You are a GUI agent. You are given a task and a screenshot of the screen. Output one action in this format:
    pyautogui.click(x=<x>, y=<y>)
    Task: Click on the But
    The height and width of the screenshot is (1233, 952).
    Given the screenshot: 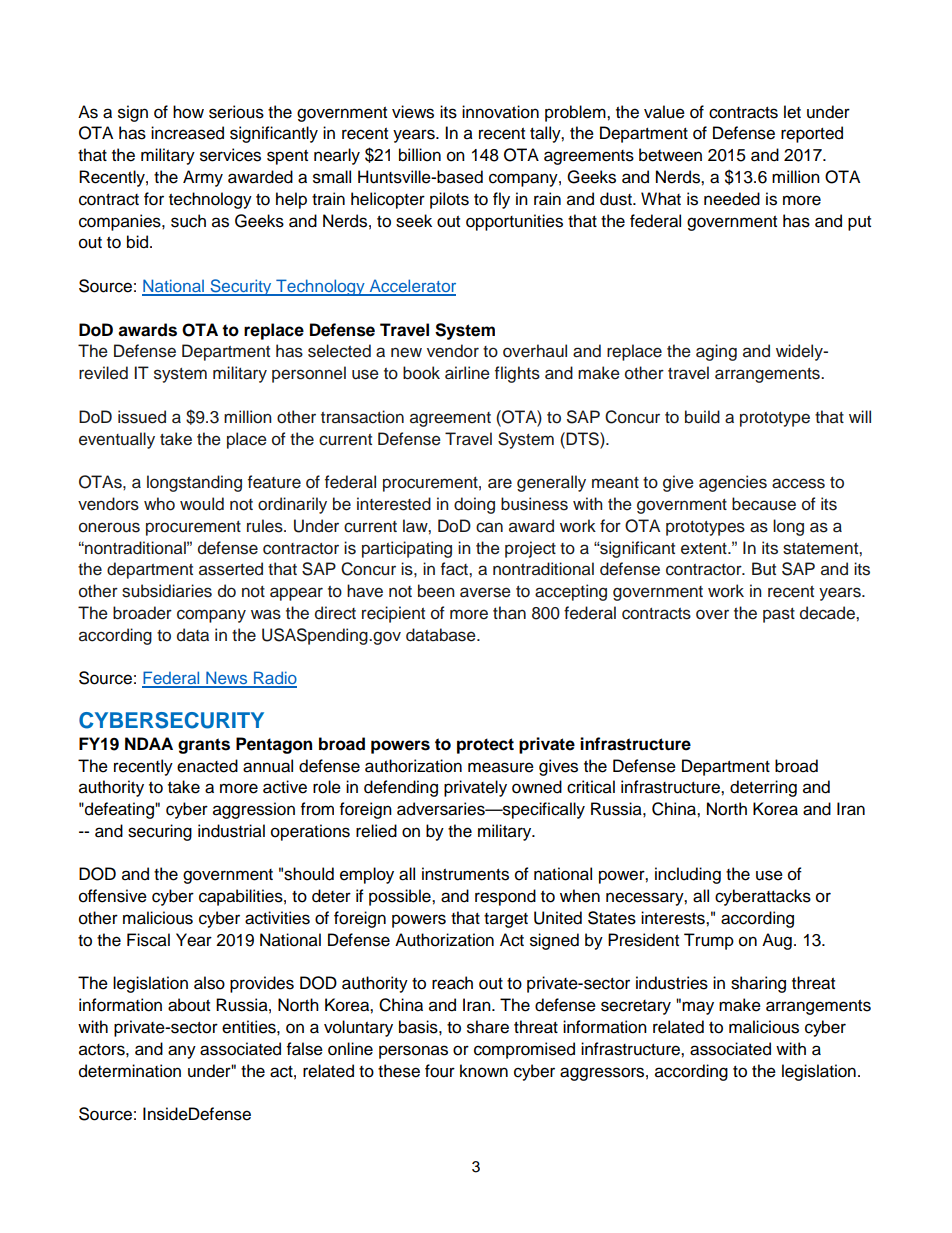 What is the action you would take?
    pyautogui.click(x=764, y=569)
